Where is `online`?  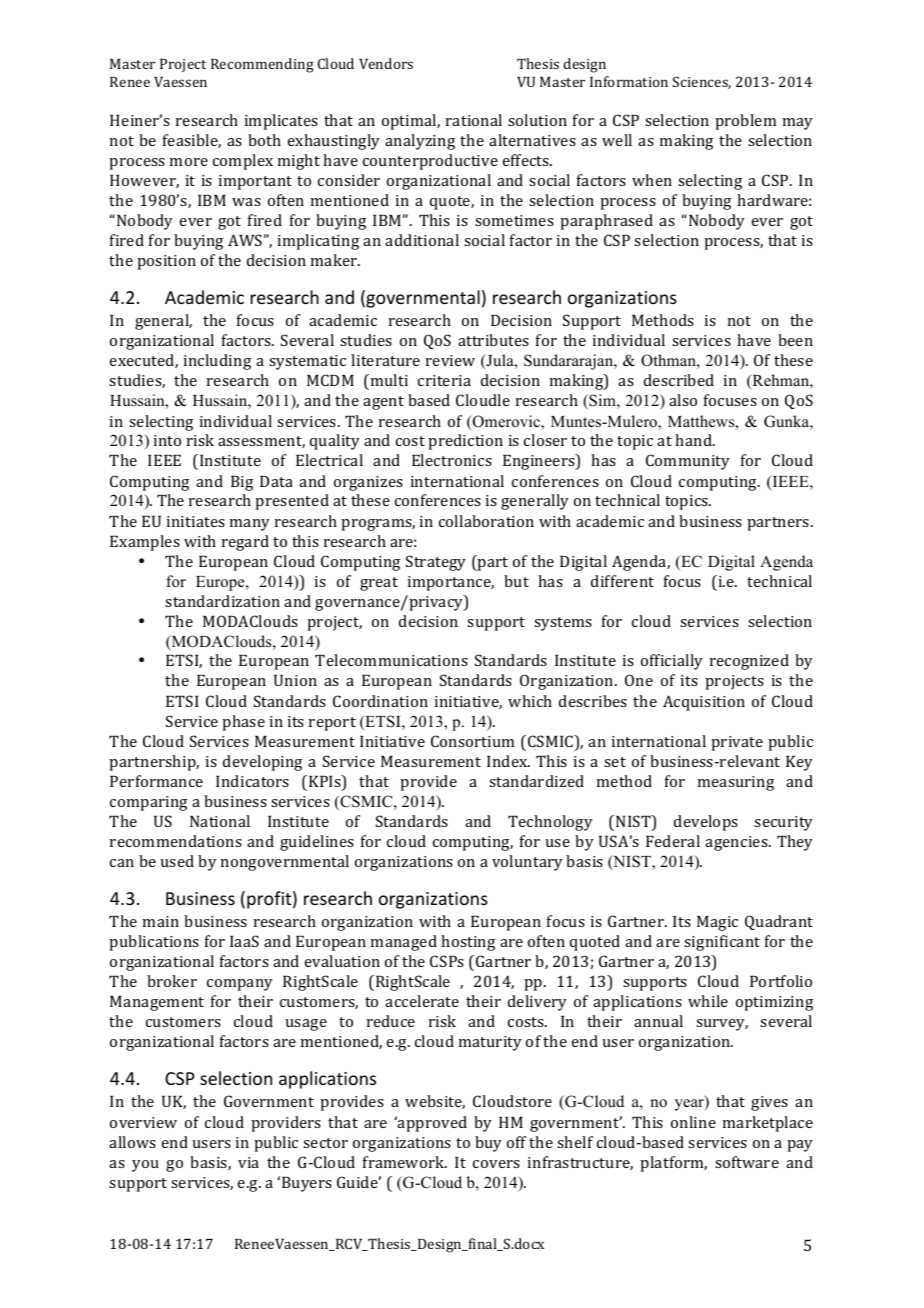 online is located at coordinates (693, 1122).
